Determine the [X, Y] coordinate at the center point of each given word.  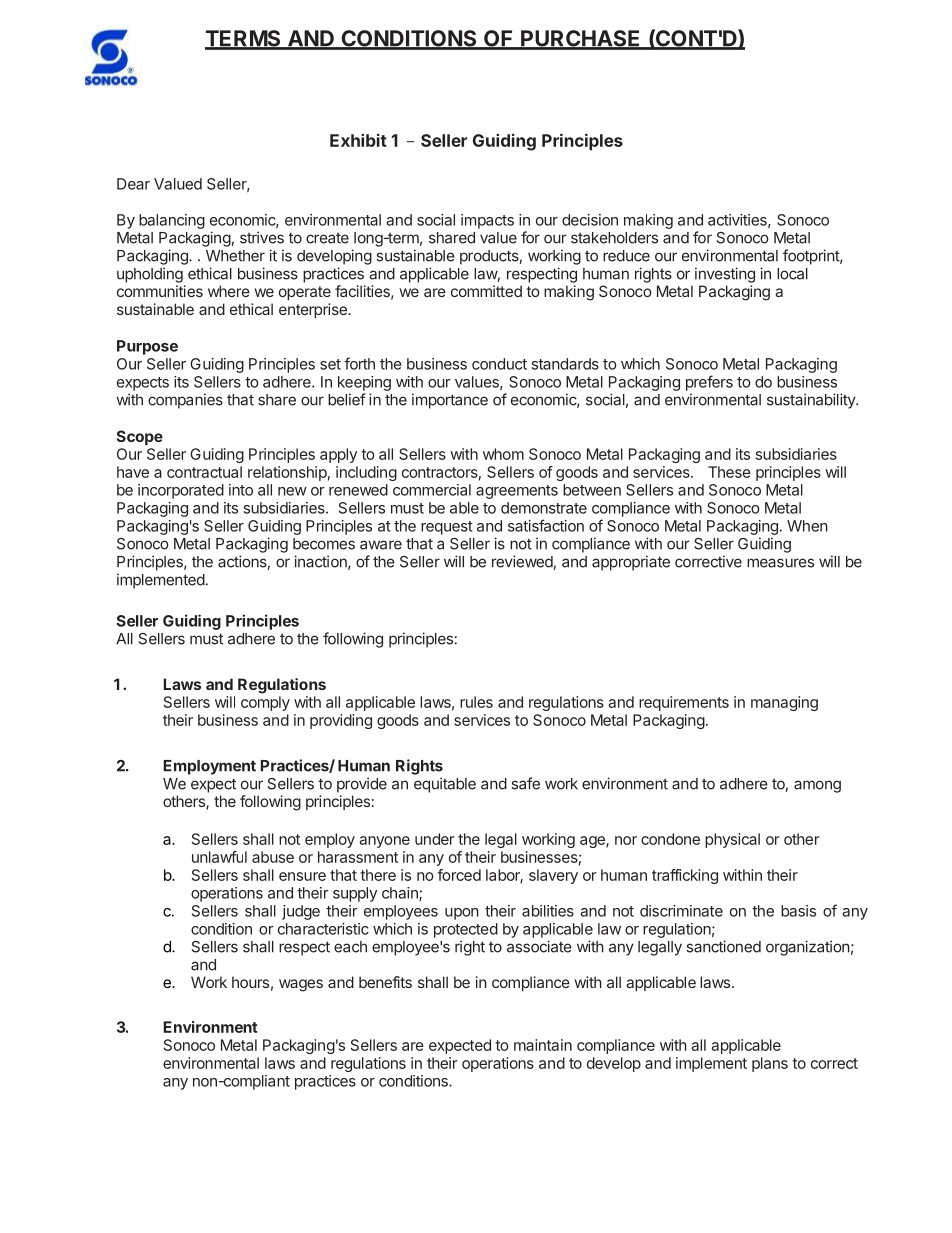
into [241, 490]
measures [780, 563]
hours [250, 982]
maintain [543, 1045]
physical [732, 840]
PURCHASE [581, 39]
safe [525, 783]
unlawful [219, 857]
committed [486, 291]
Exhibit [358, 140]
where [229, 291]
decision [590, 220]
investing [725, 275]
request [447, 528]
